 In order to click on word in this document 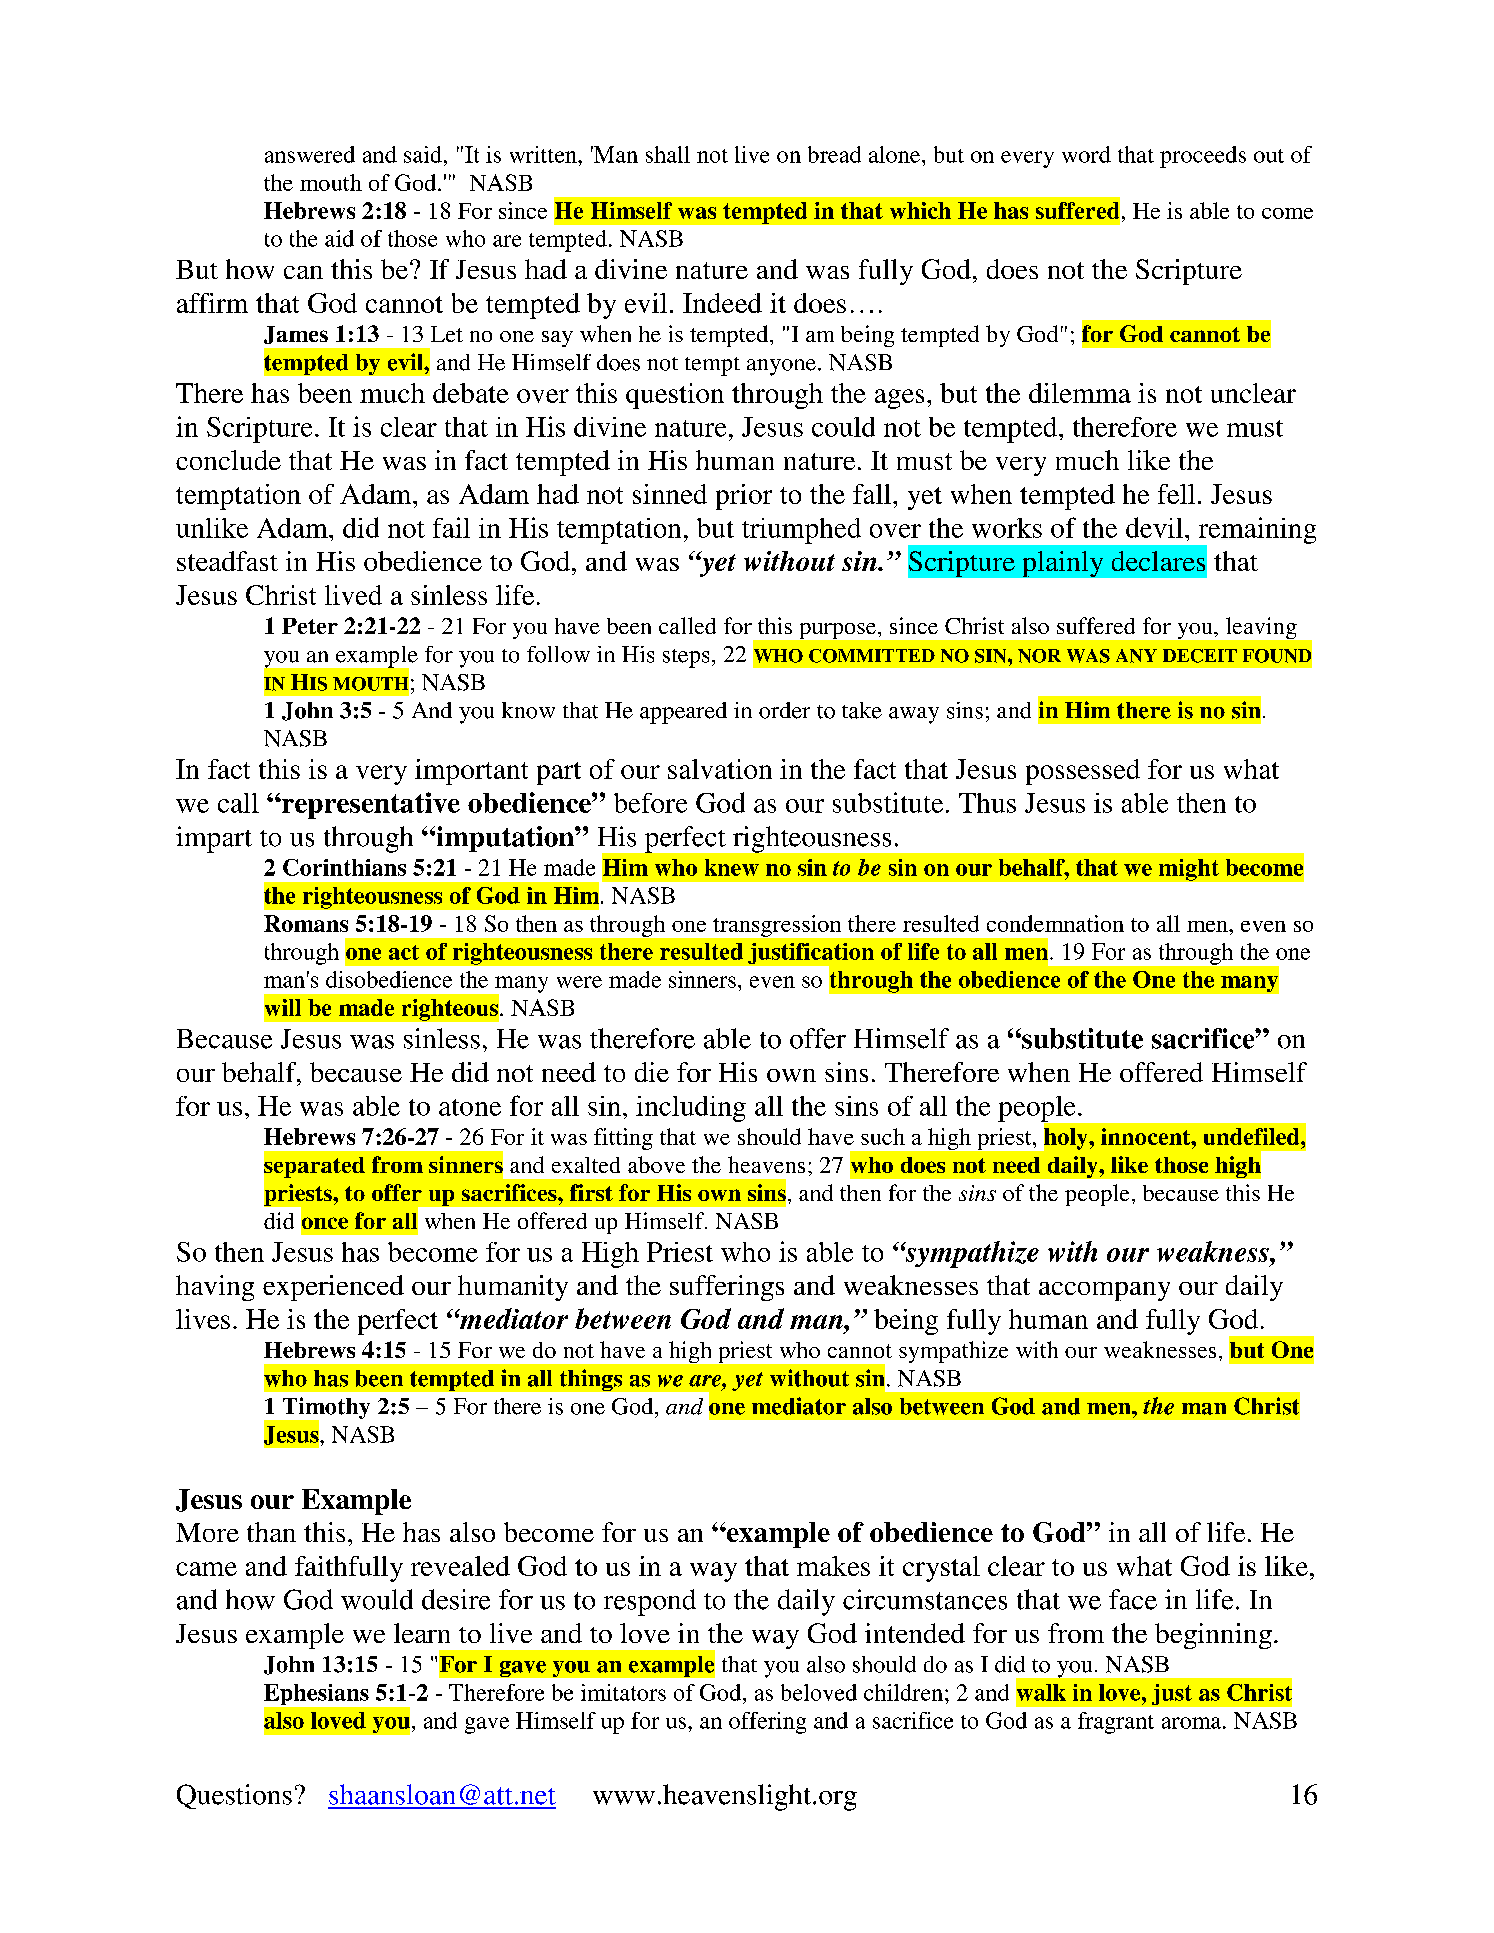, I will do `click(1086, 154)`.
